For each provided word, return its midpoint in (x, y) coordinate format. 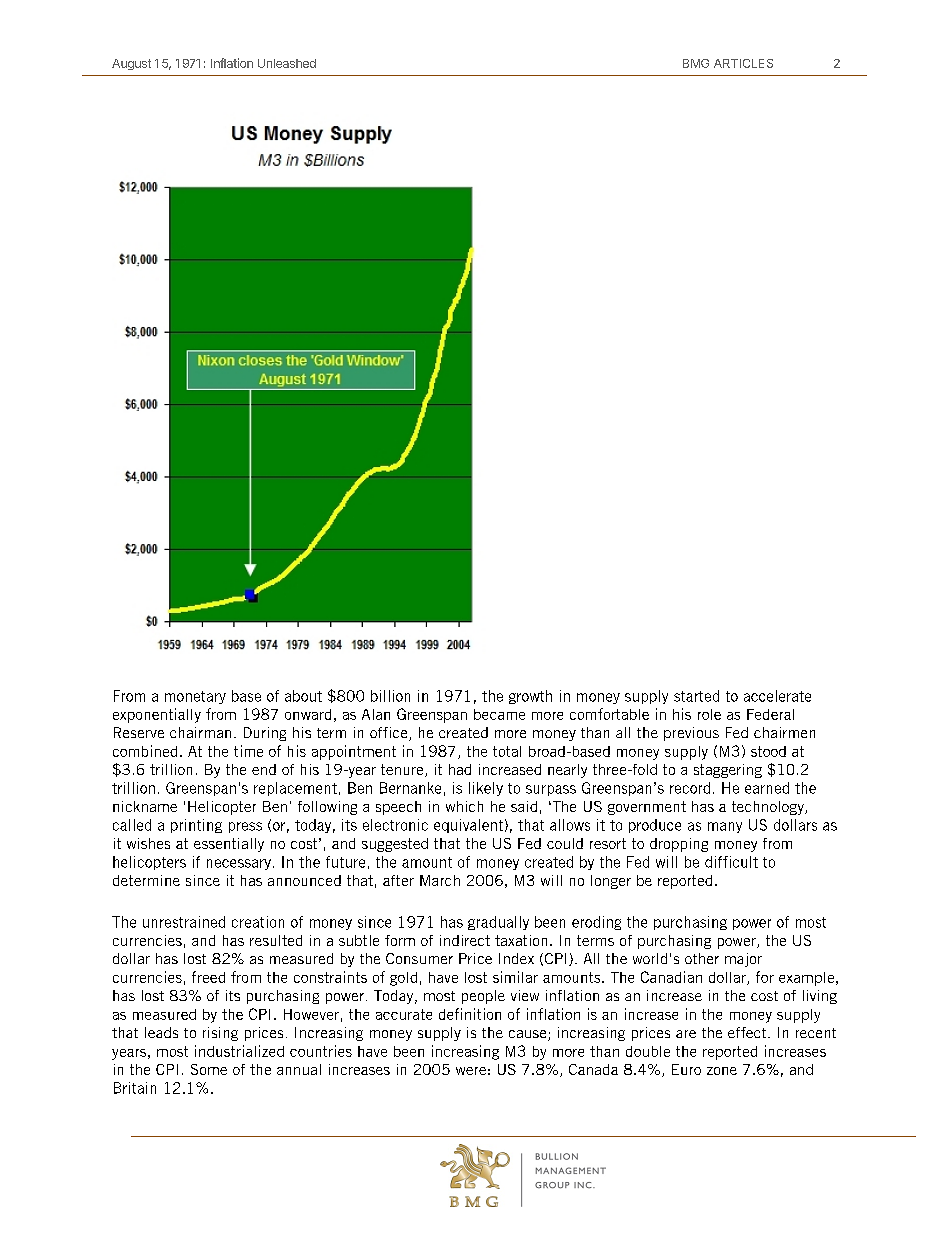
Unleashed (287, 63)
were (471, 1071)
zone (722, 1071)
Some (209, 1069)
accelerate (777, 696)
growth (530, 697)
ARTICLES (743, 63)
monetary (195, 697)
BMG (696, 63)
